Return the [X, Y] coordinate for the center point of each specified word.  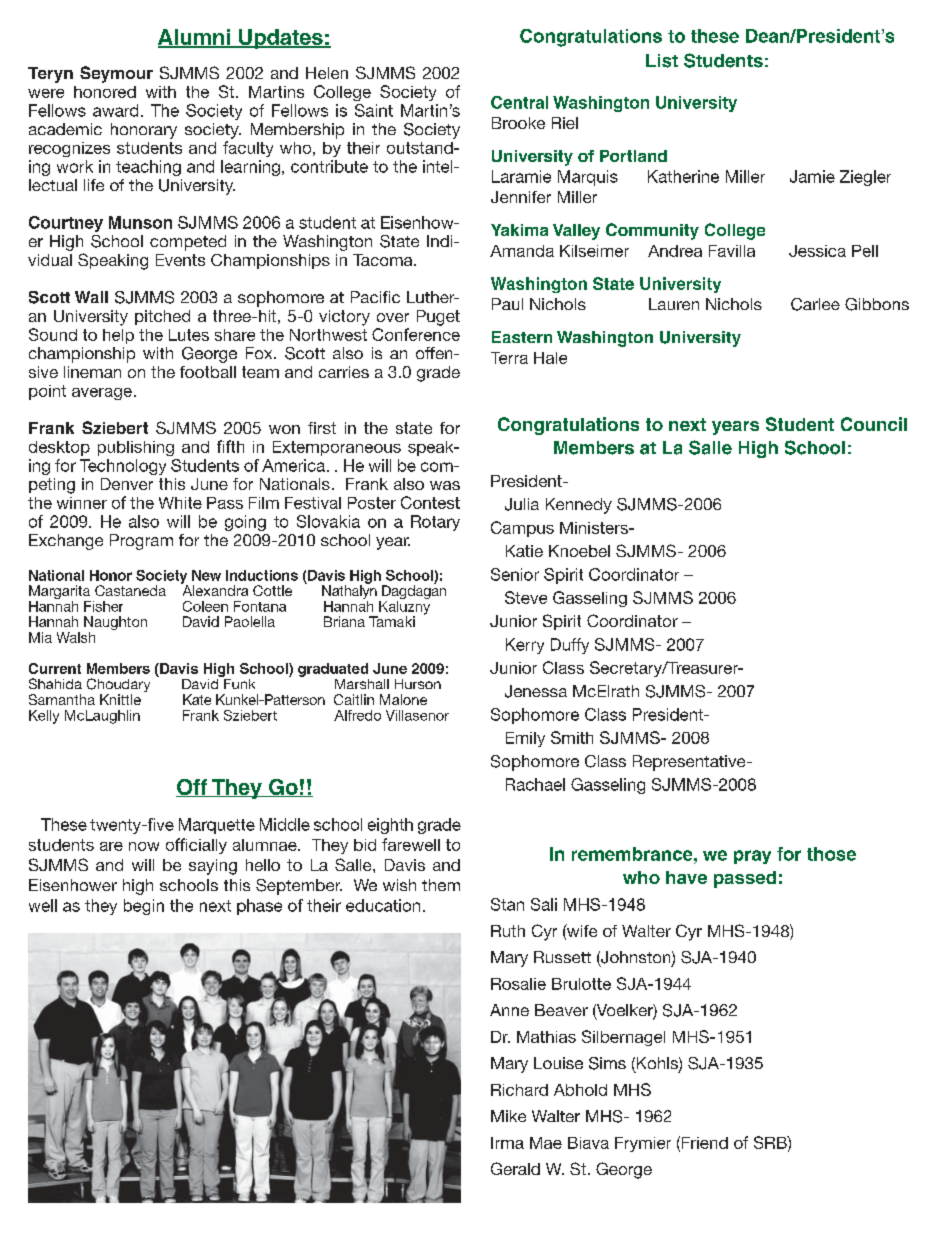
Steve [526, 597]
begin [144, 907]
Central [519, 102]
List [662, 61]
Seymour [116, 74]
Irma [507, 1143]
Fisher [103, 606]
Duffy [570, 646]
